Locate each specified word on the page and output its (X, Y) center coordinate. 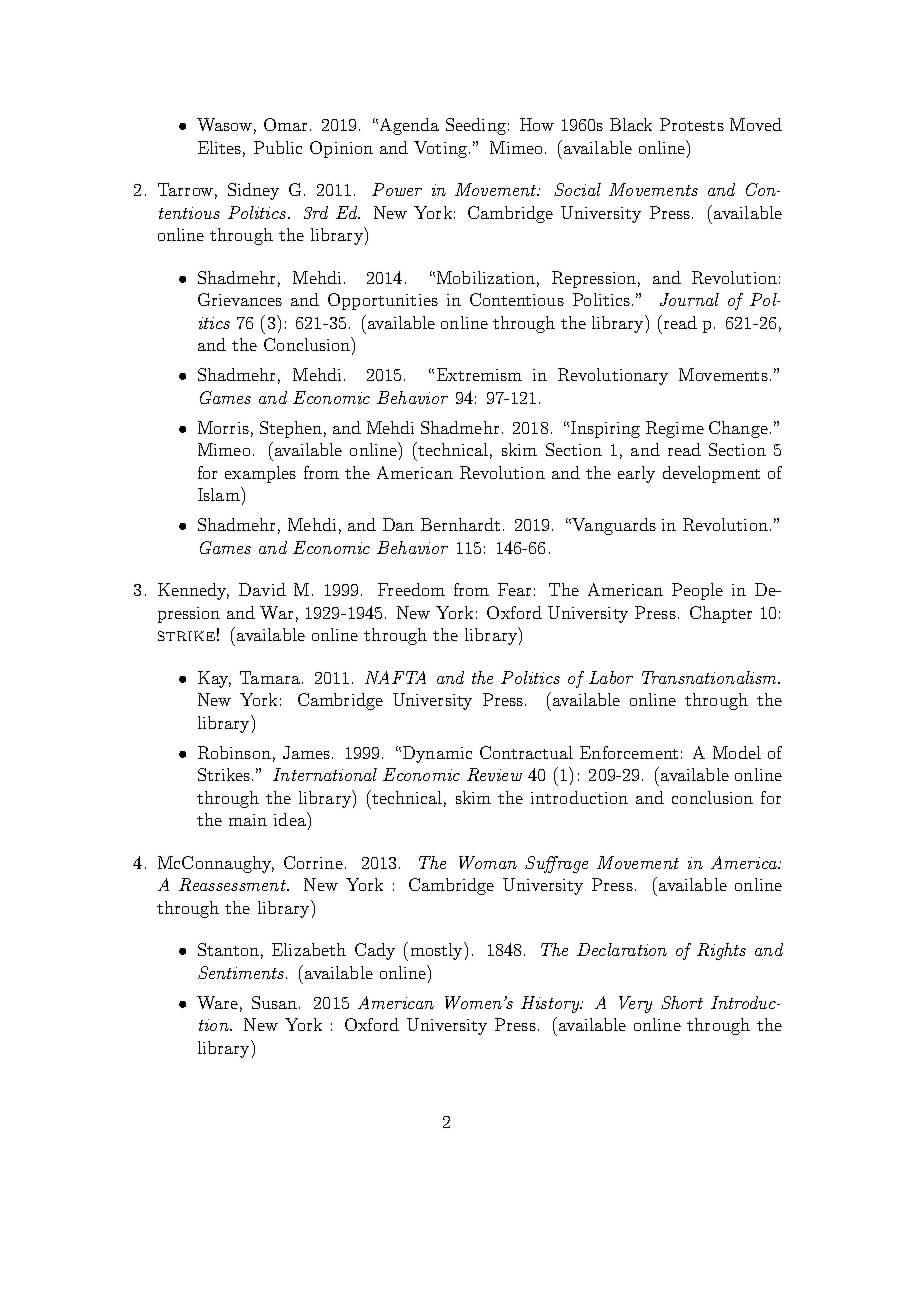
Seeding (476, 126)
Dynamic (437, 754)
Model (737, 752)
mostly (438, 951)
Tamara (271, 677)
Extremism (479, 374)
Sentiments (242, 972)
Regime (675, 429)
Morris (223, 427)
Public (278, 147)
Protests (692, 124)
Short (682, 1002)
